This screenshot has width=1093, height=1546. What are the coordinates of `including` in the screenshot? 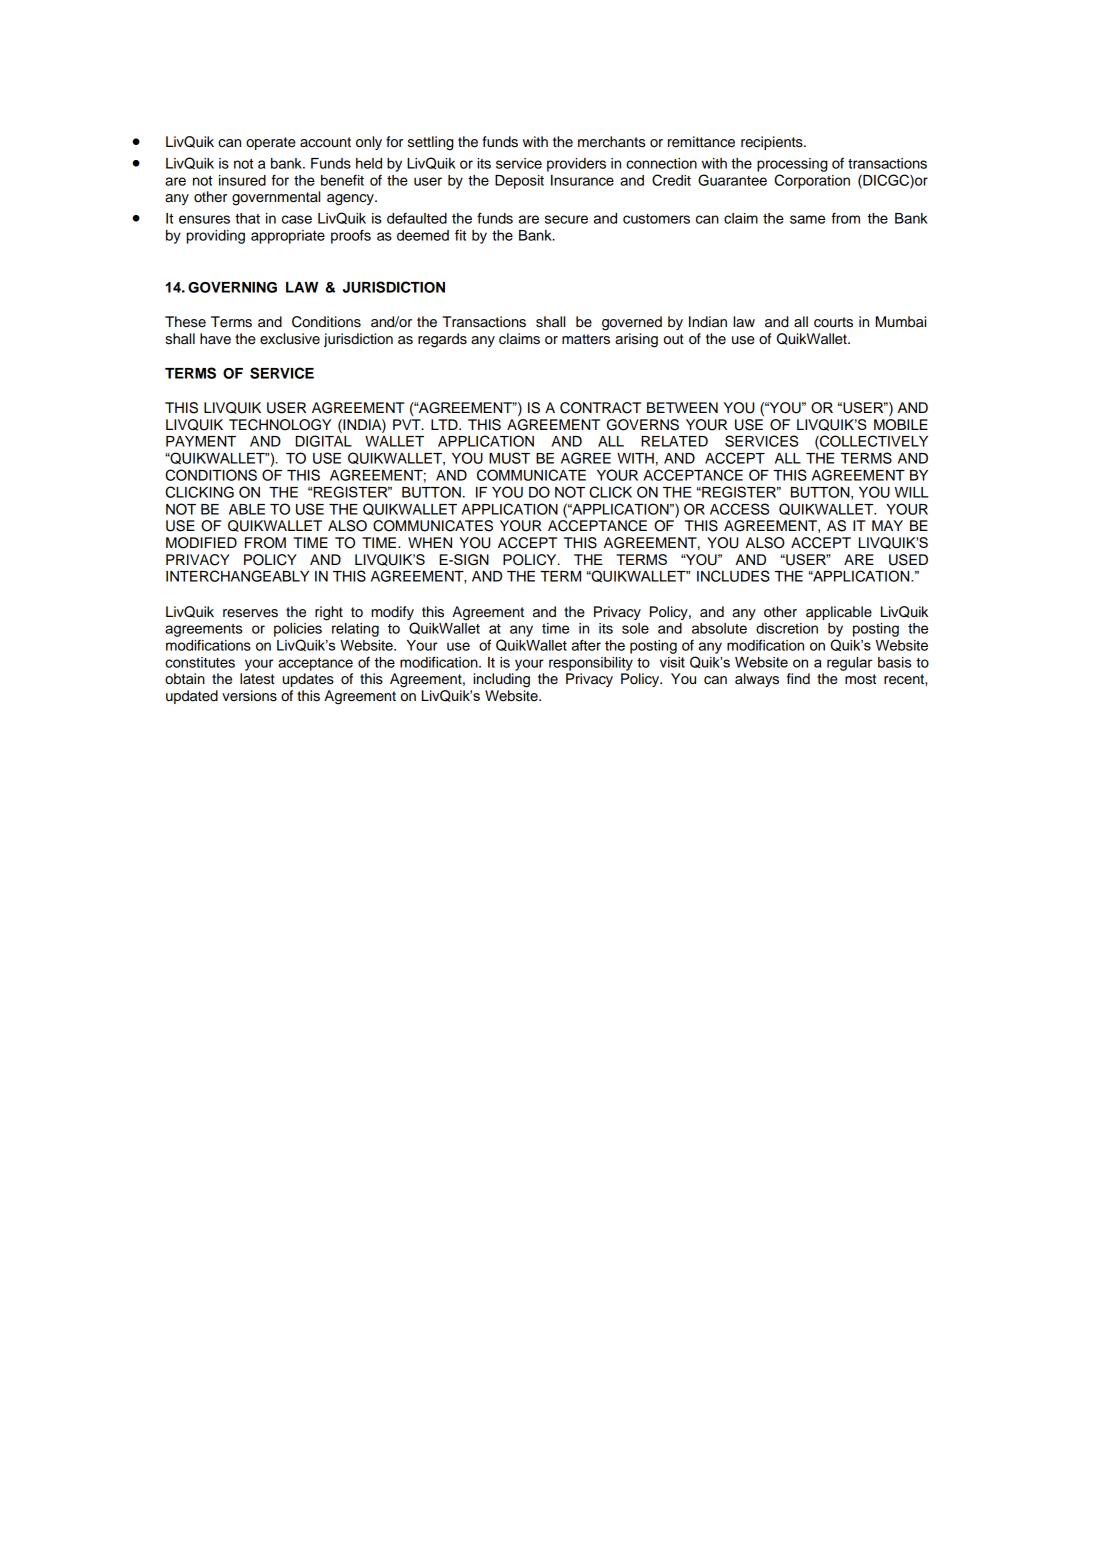 It's located at (501, 680).
